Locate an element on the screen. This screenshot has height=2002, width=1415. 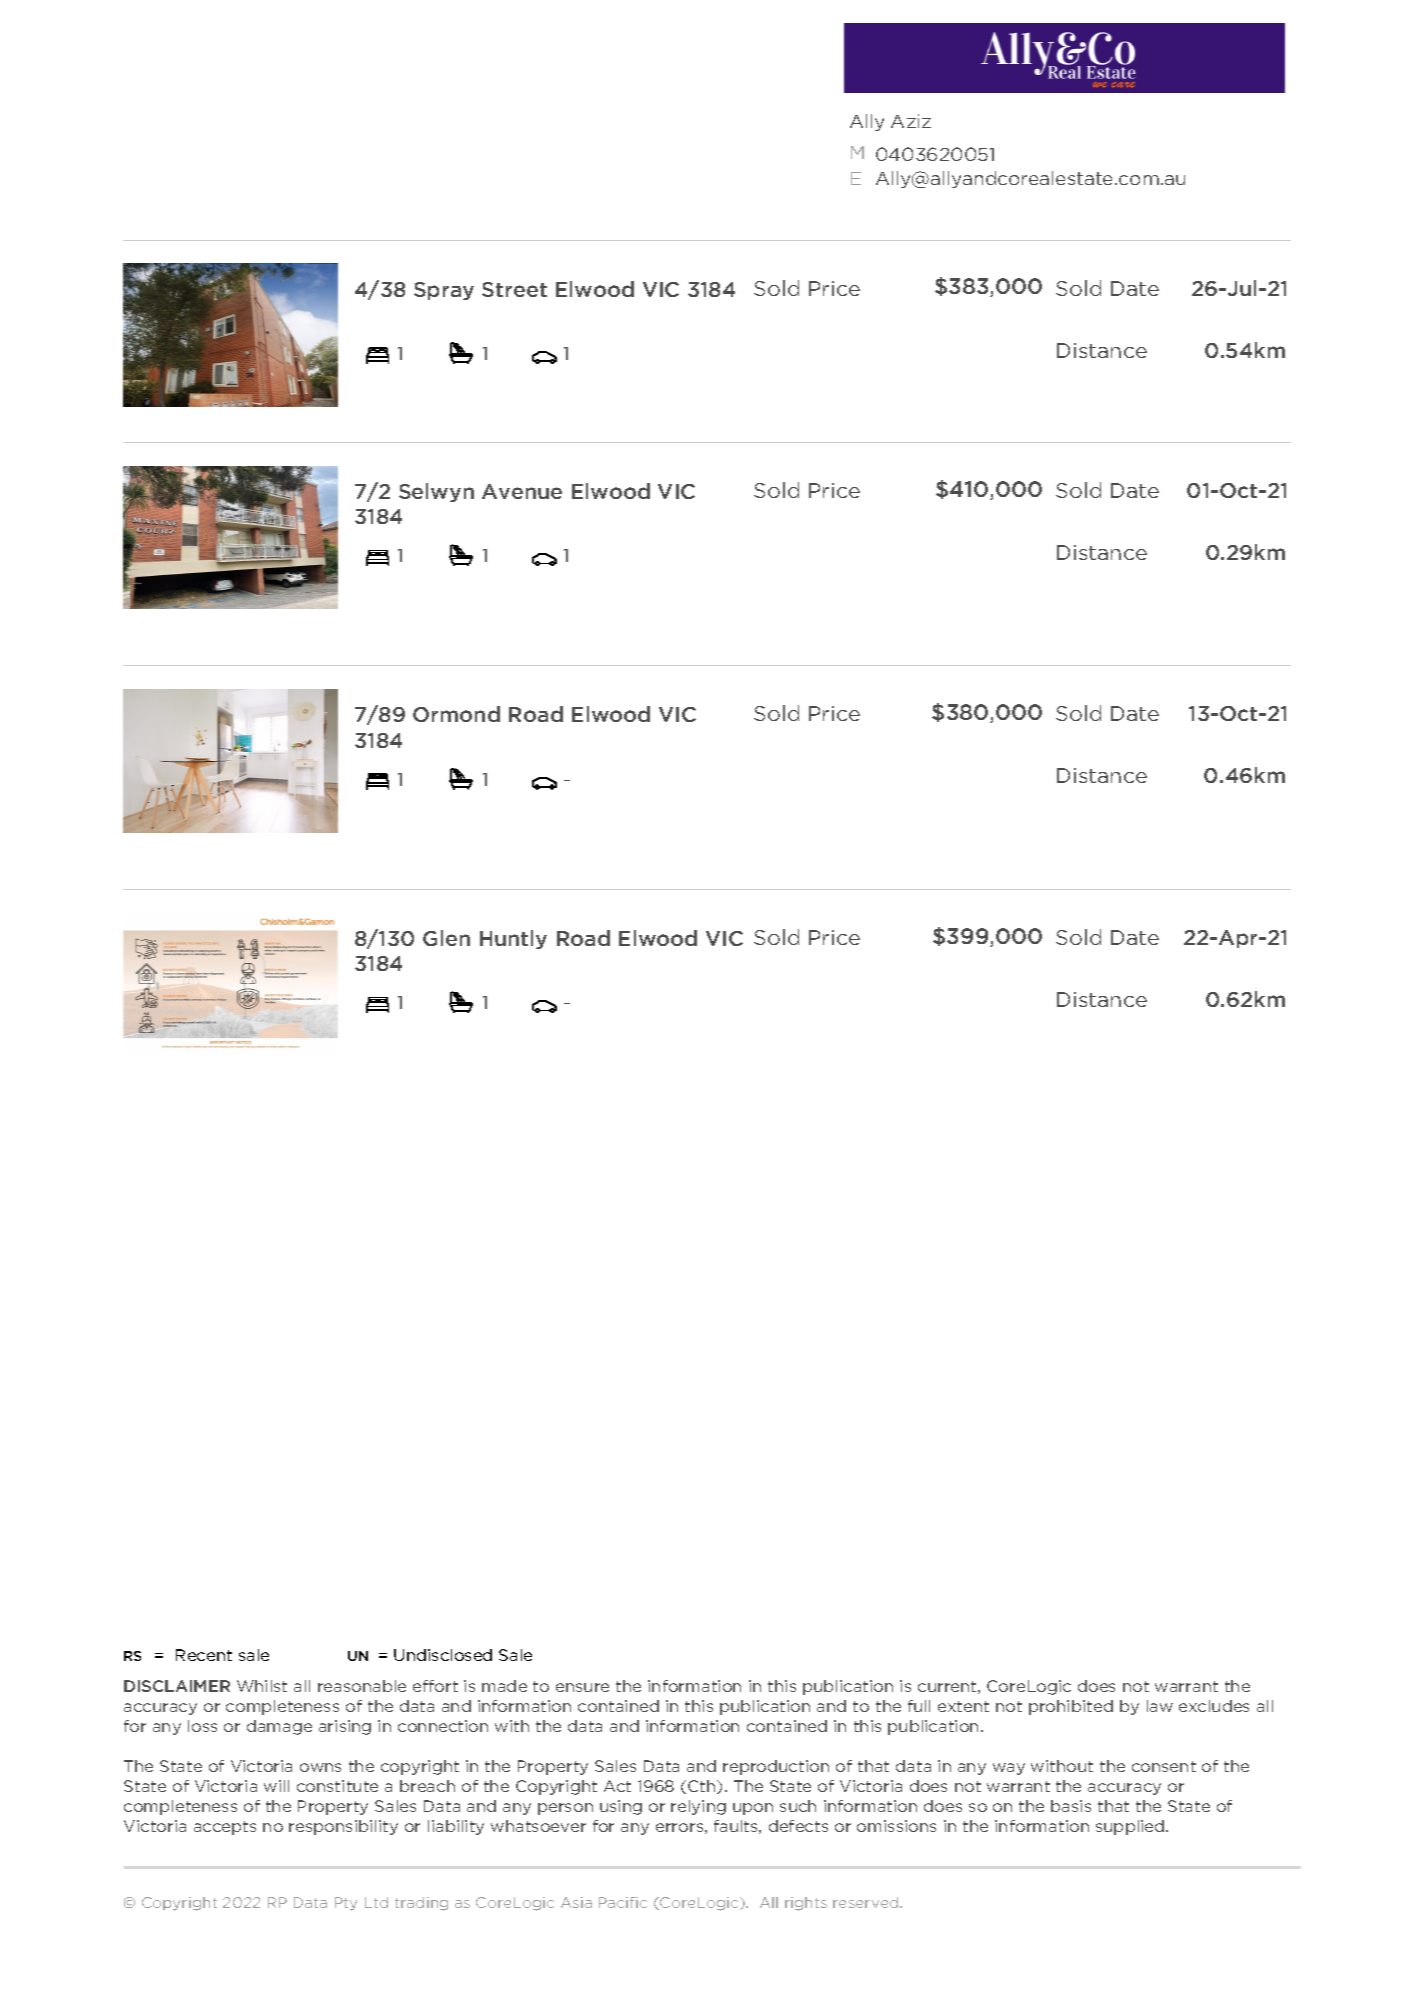
prohibited is located at coordinates (1071, 1707).
